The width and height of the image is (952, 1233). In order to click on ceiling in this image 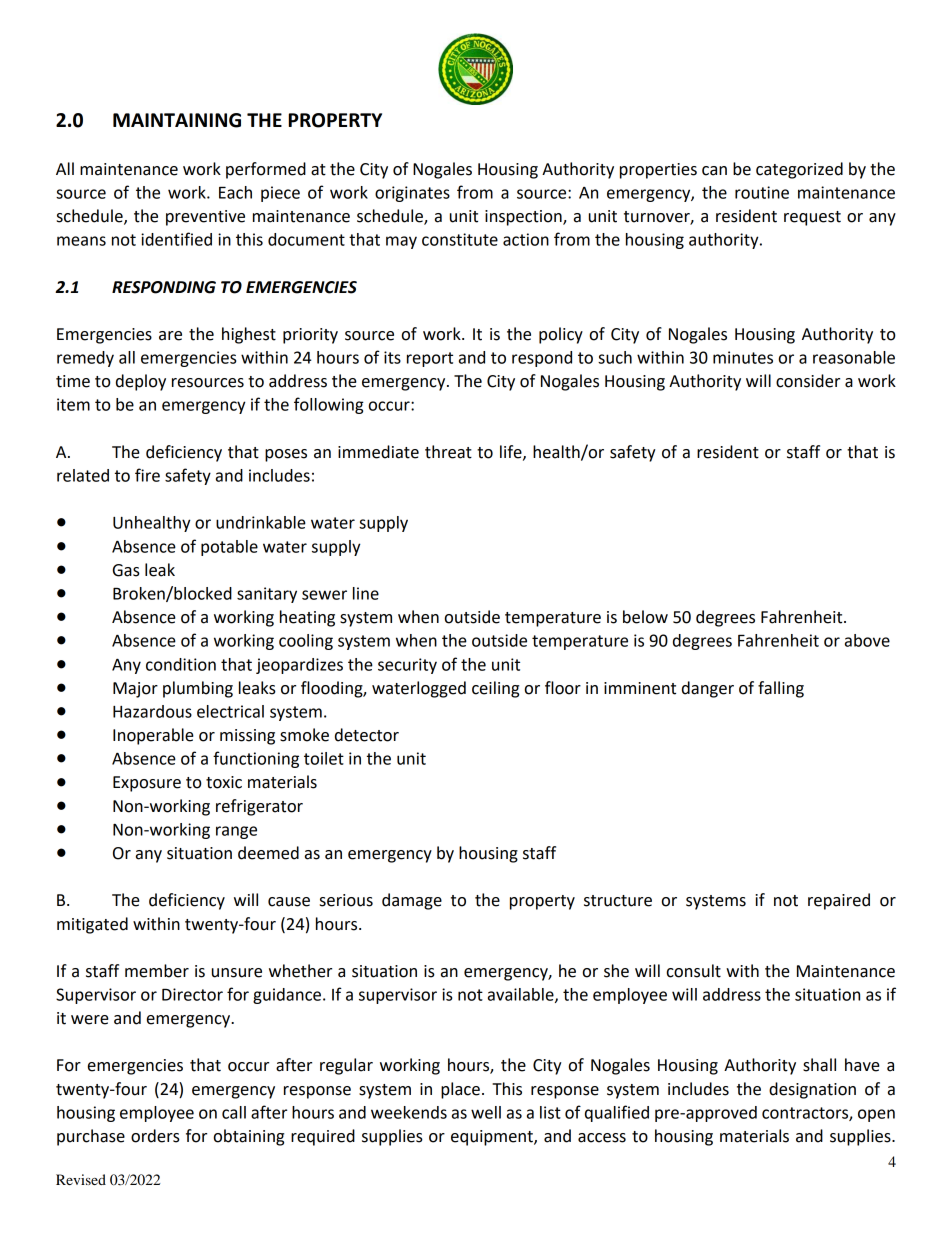, I will do `click(495, 689)`.
